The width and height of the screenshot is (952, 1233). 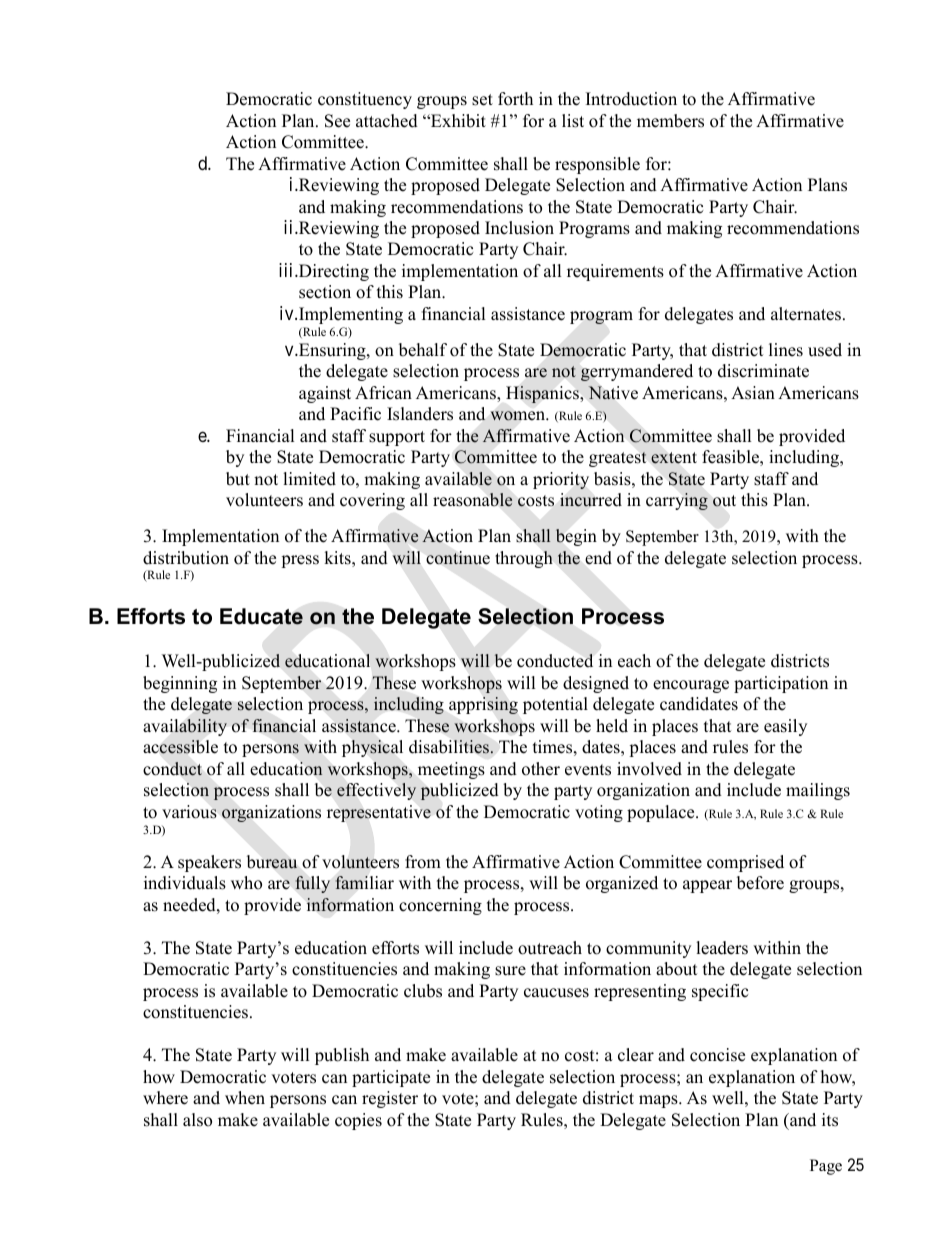 What do you see at coordinates (482, 100) in the screenshot?
I see `set` at bounding box center [482, 100].
